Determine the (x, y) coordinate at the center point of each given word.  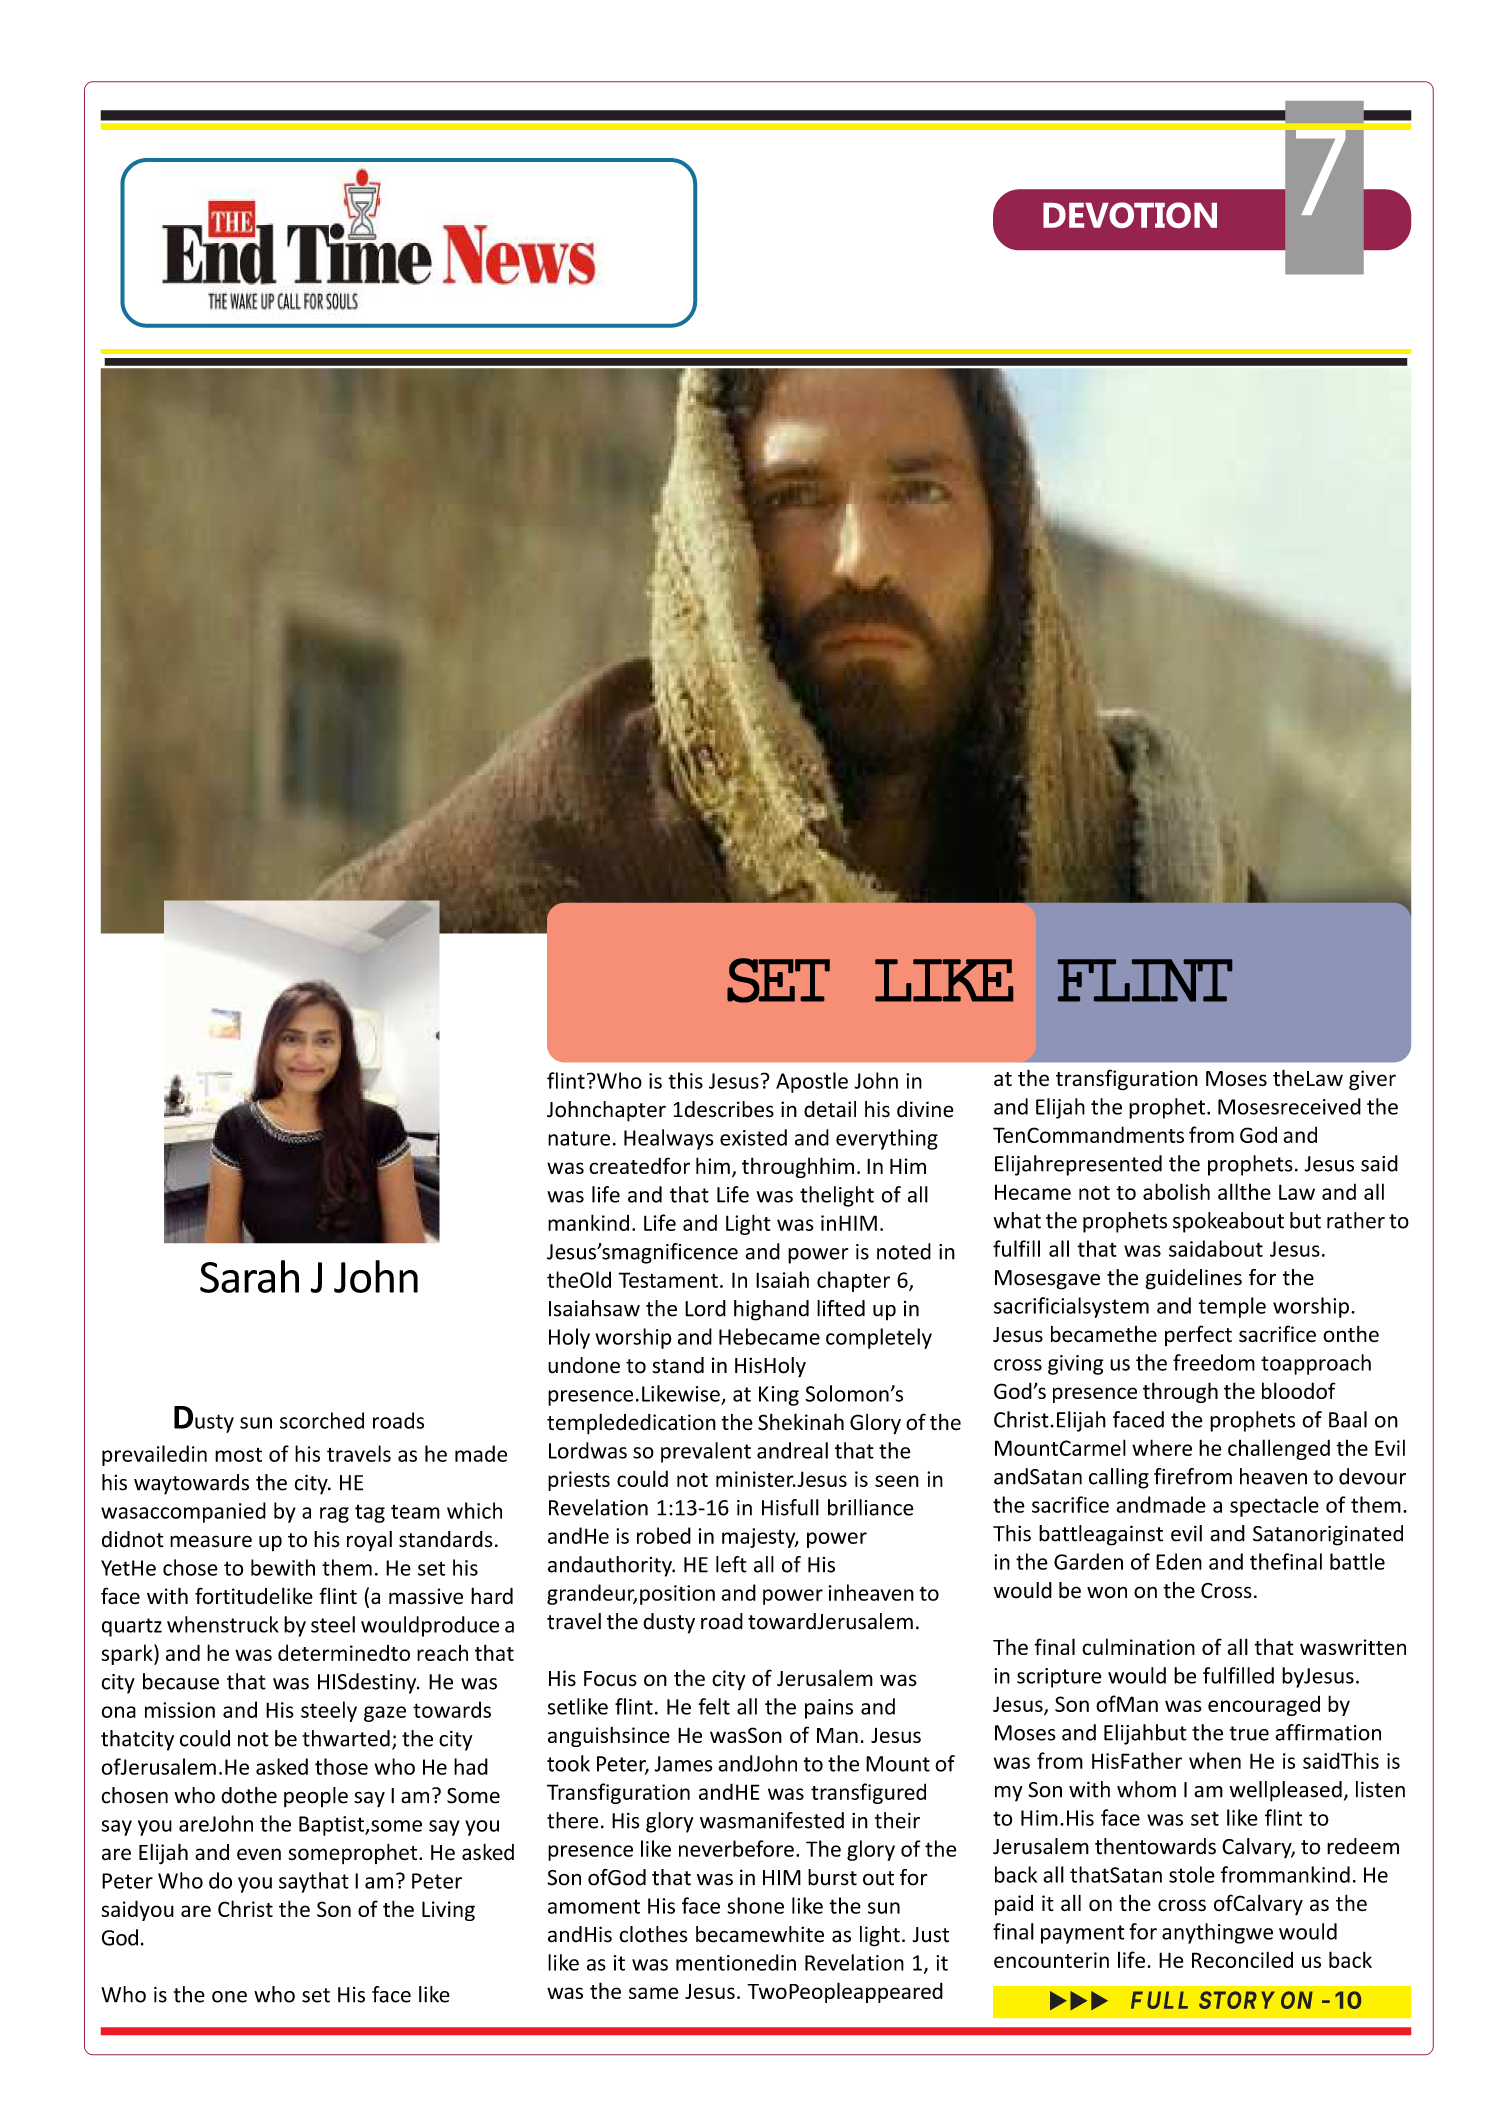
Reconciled (1242, 1959)
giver (1372, 1080)
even (259, 1854)
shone (755, 1905)
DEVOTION (1130, 215)
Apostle (812, 1082)
